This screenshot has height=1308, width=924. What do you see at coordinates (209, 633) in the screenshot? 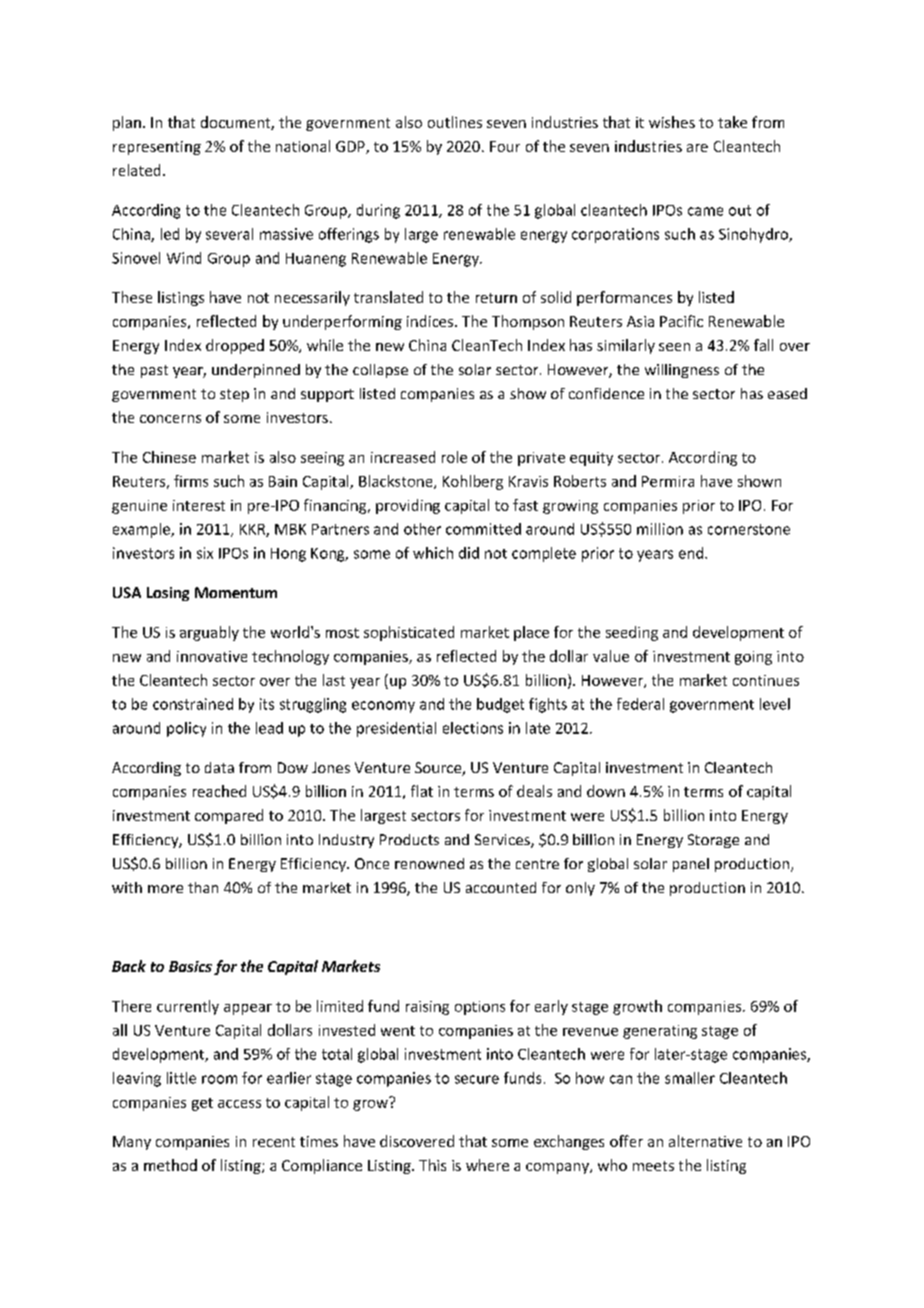
I see `arguably` at bounding box center [209, 633].
